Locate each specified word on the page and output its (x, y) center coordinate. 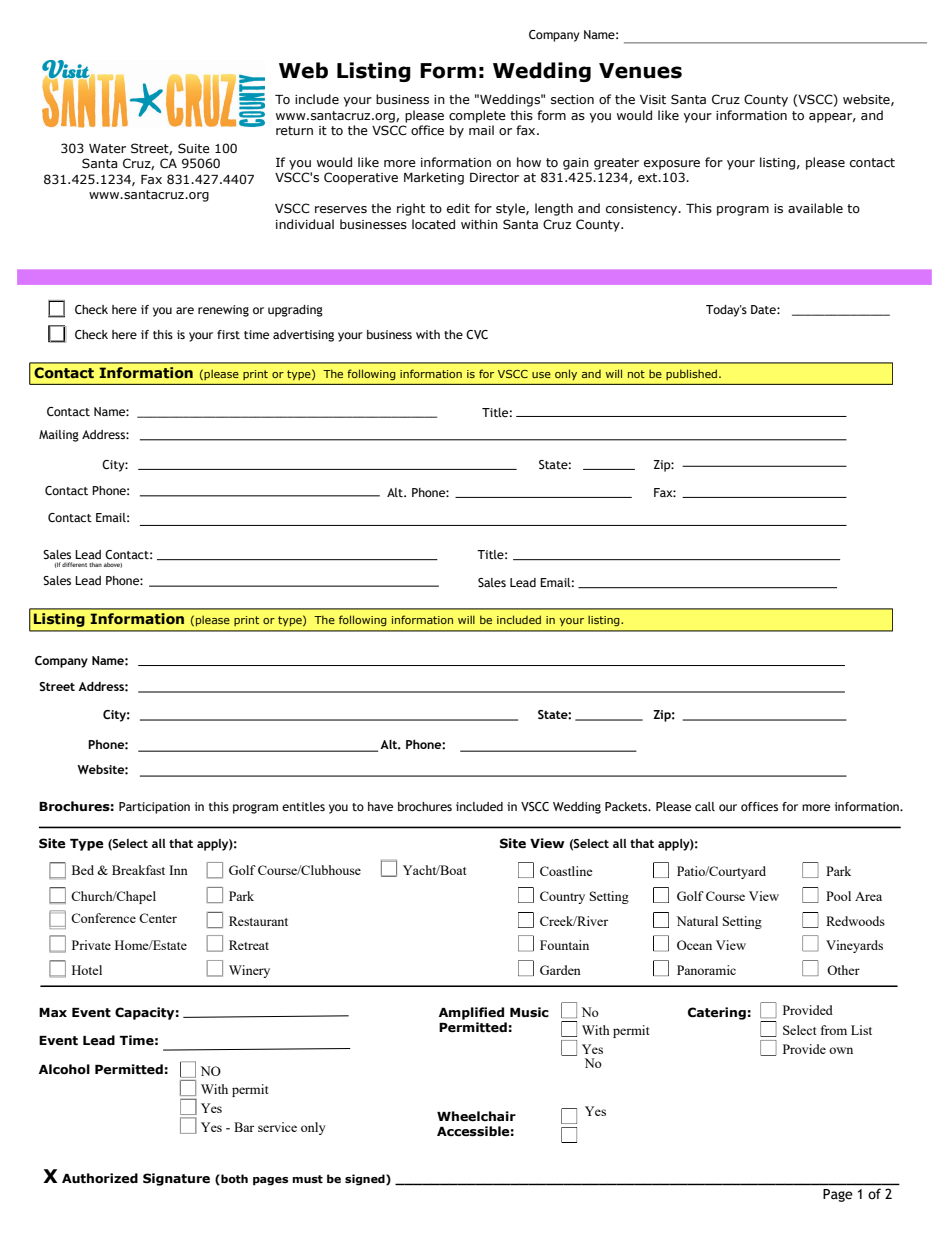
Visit (653, 99)
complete (477, 116)
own (841, 1050)
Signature (176, 1179)
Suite (194, 148)
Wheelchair (476, 1116)
